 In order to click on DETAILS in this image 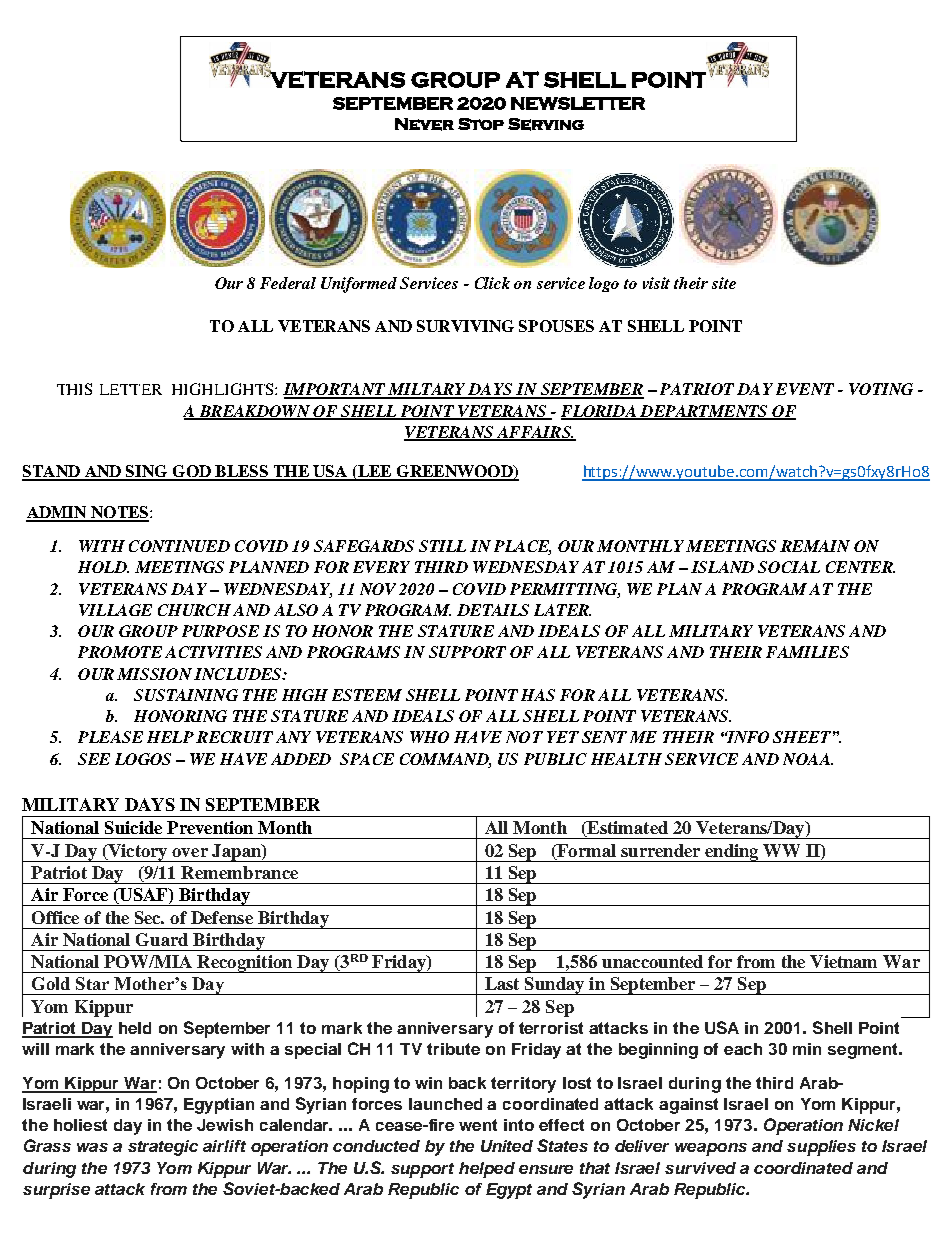, I will do `click(493, 610)`.
